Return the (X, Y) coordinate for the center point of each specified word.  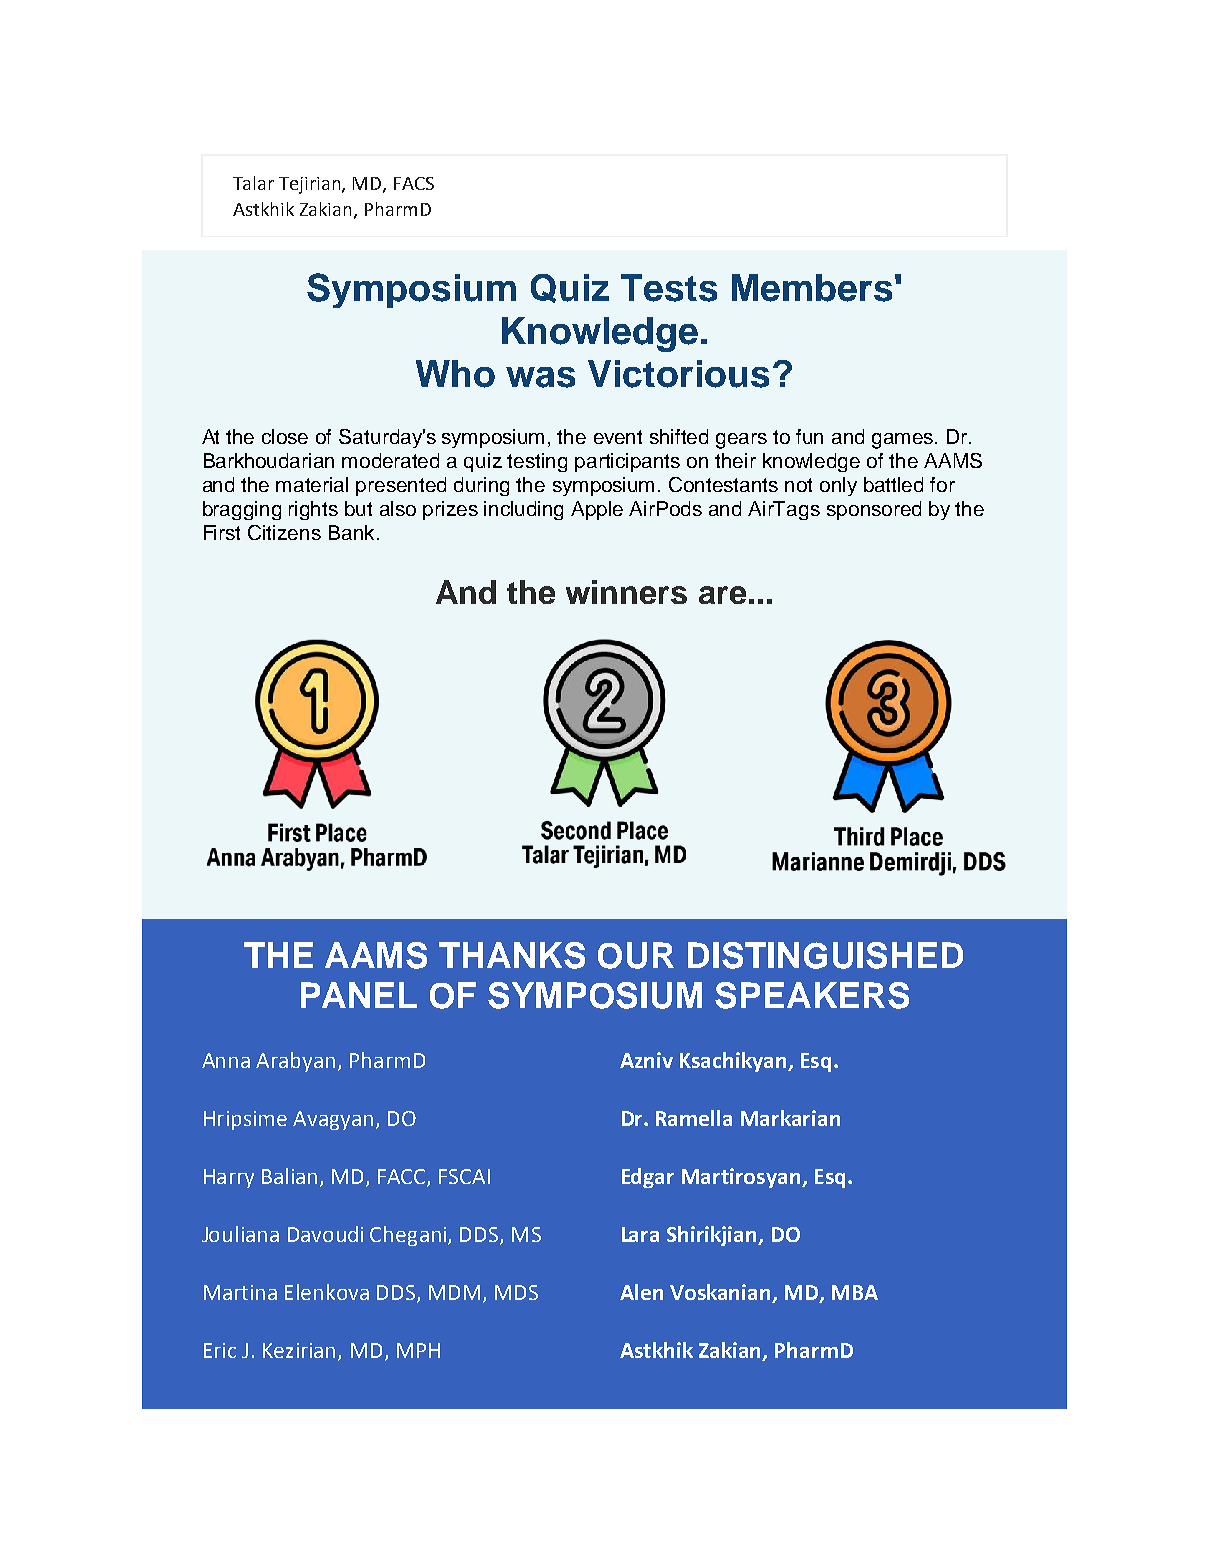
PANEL (359, 995)
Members (812, 288)
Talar (253, 183)
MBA (855, 1292)
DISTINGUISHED (825, 955)
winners (626, 592)
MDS (516, 1292)
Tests (669, 288)
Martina (240, 1292)
